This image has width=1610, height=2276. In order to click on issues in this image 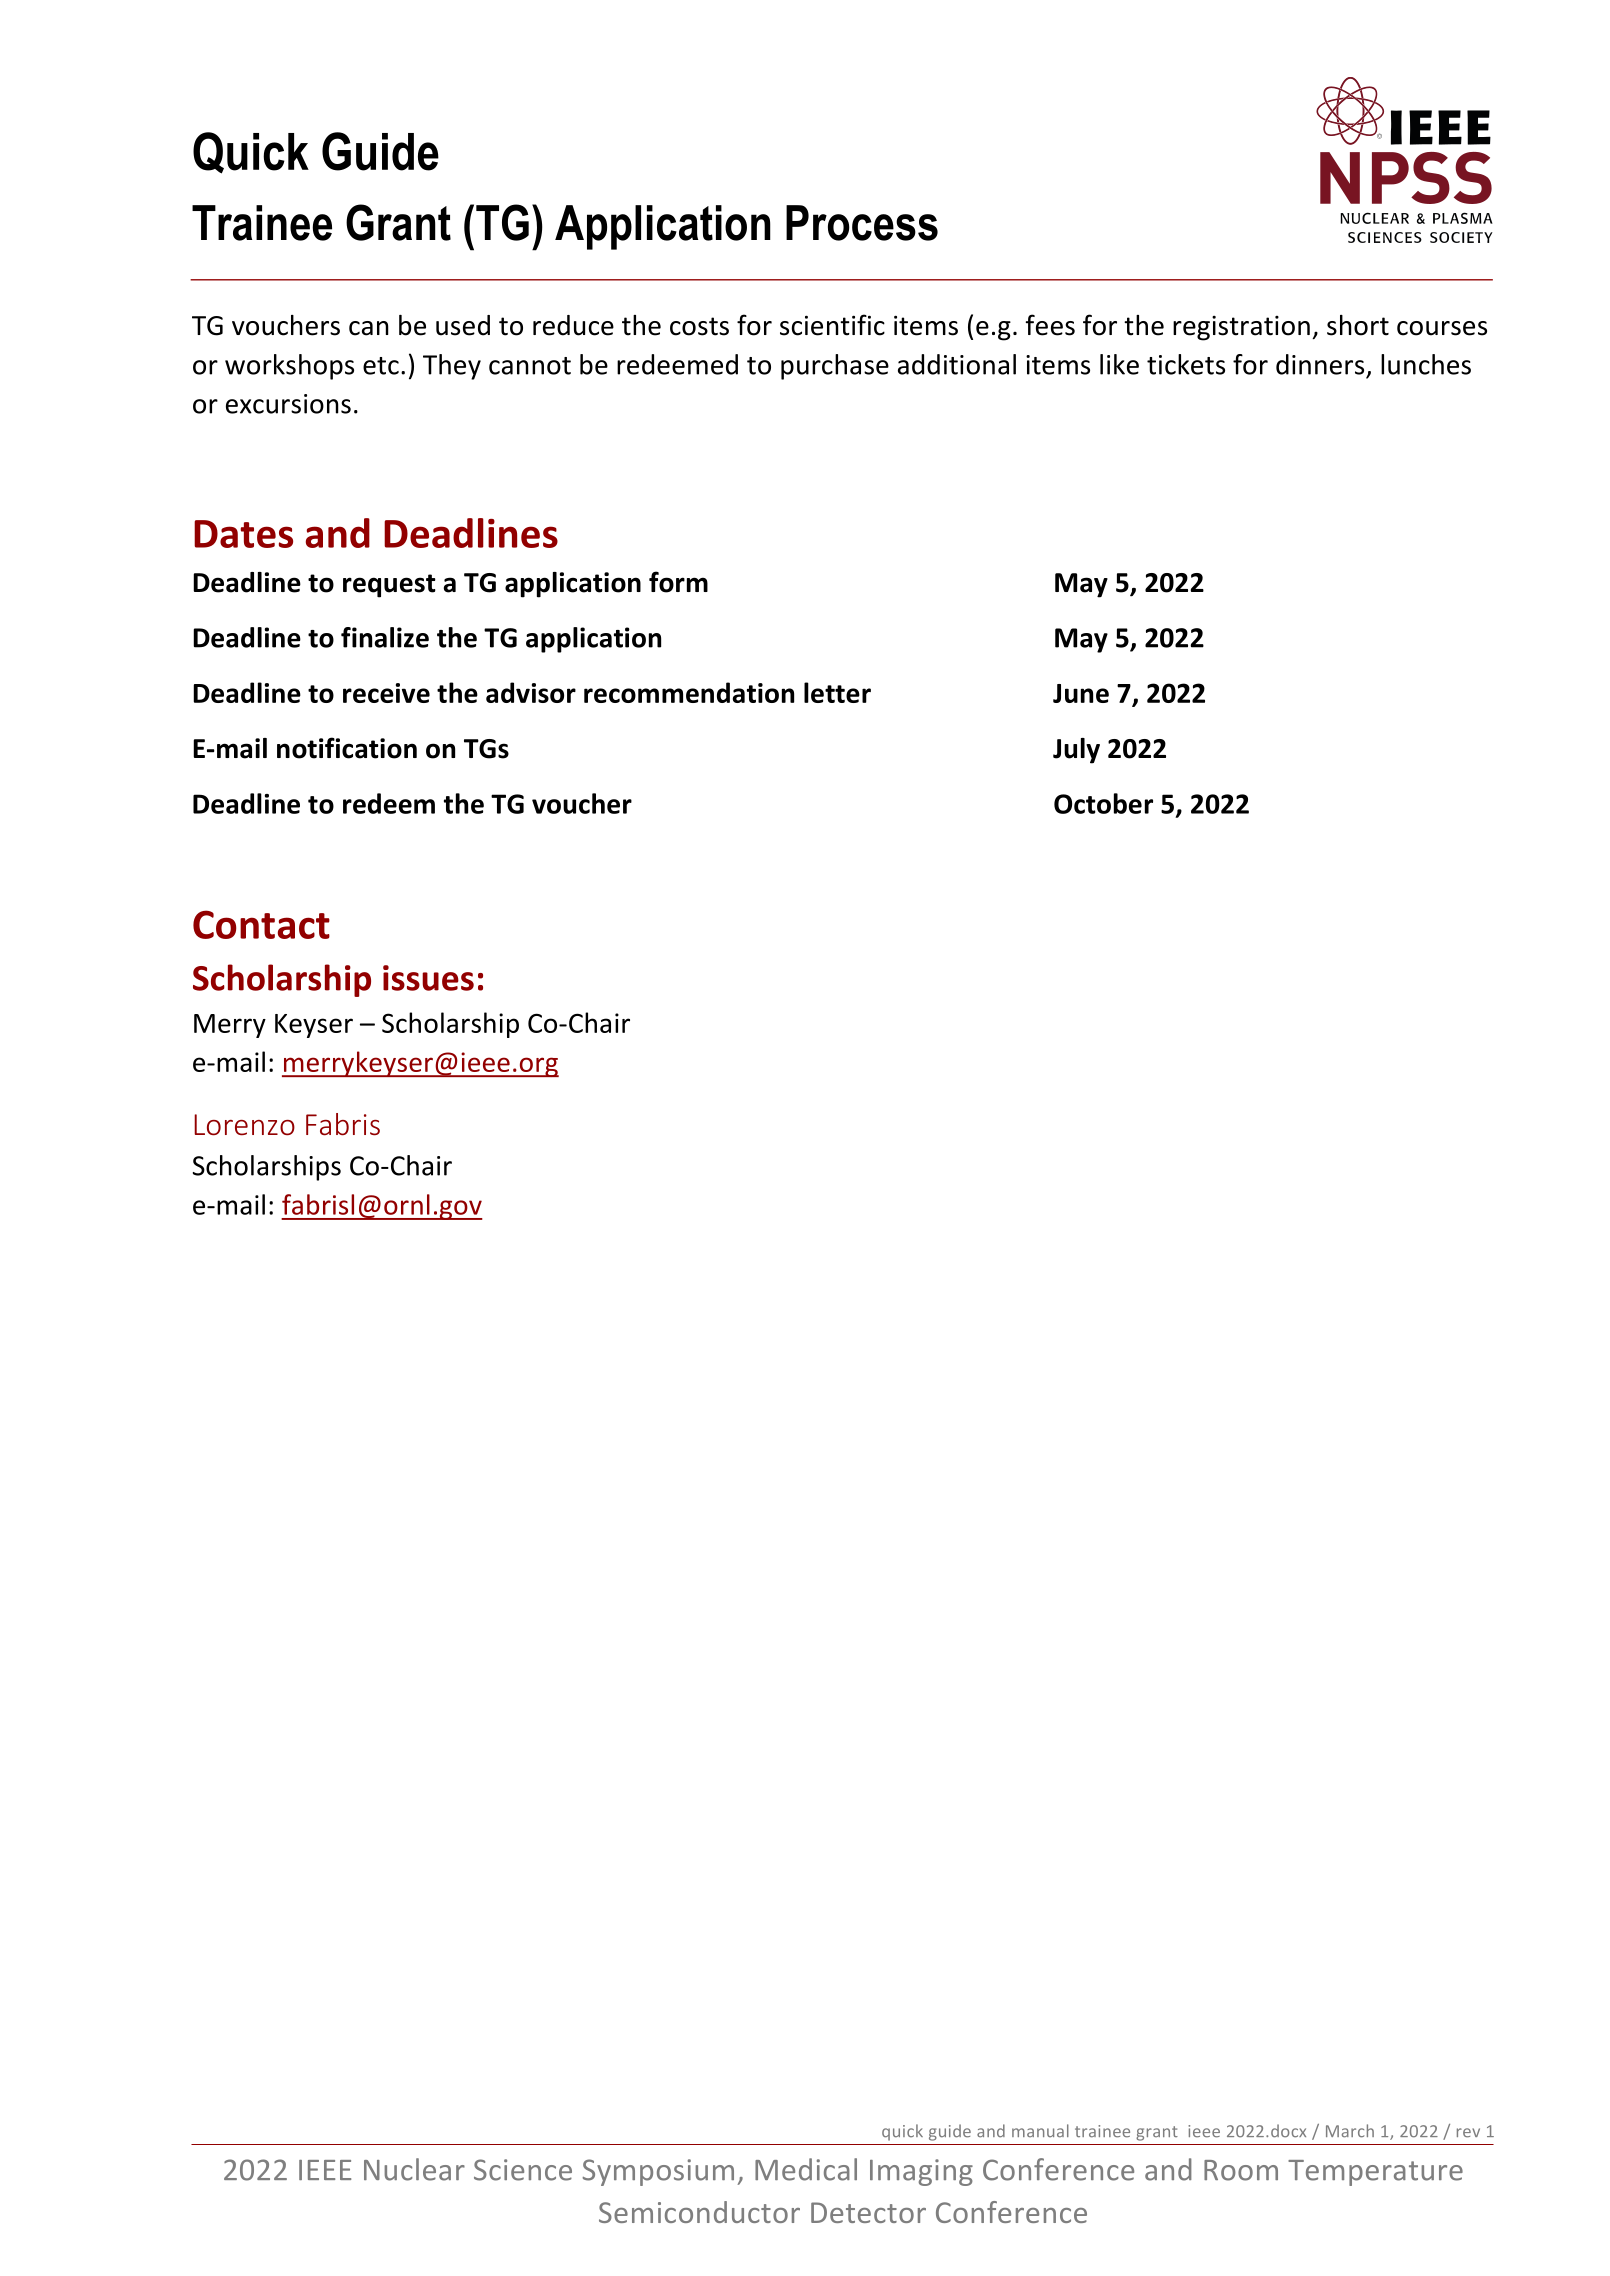, I will do `click(428, 978)`.
